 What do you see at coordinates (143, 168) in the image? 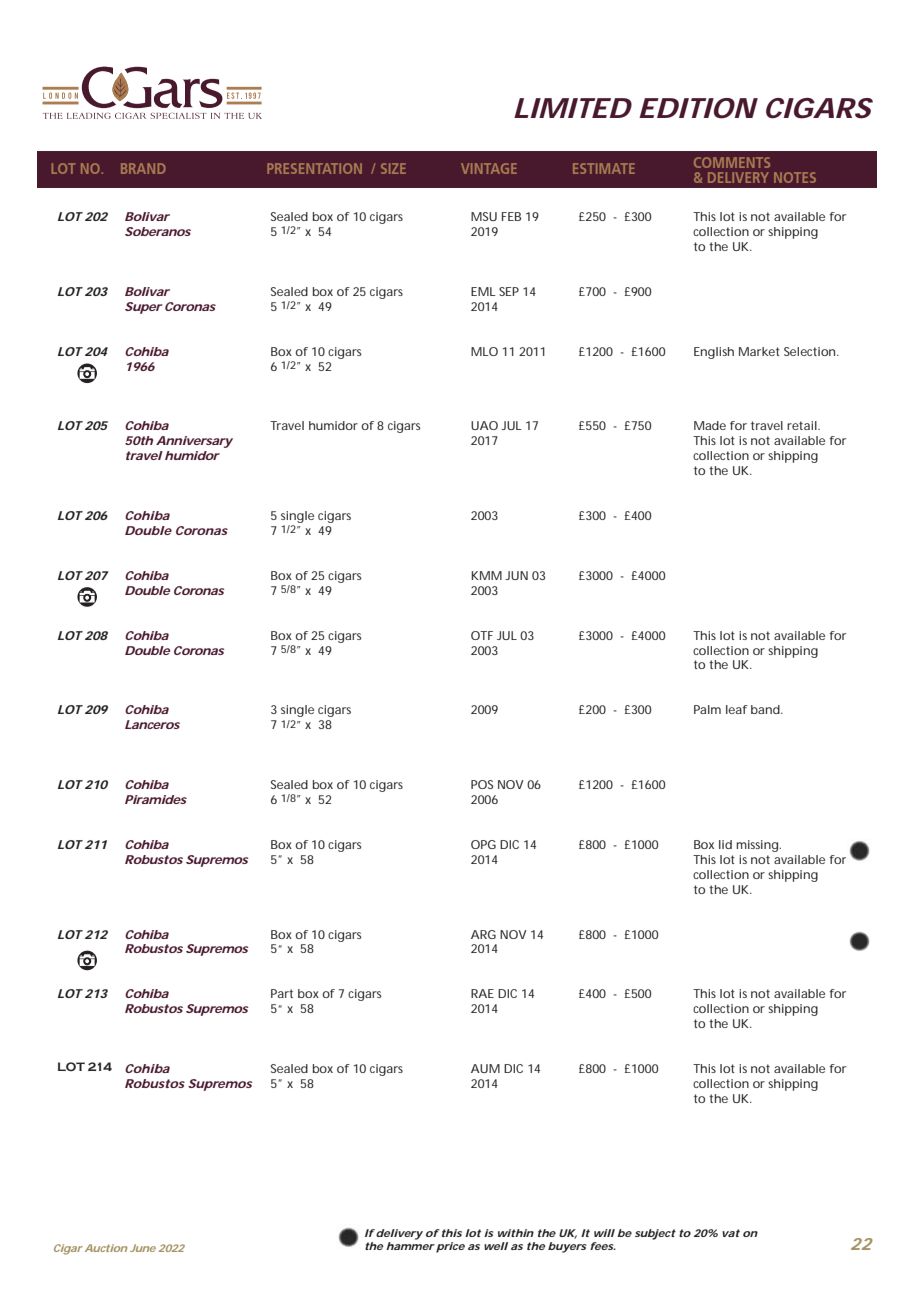
I see `BRAND` at bounding box center [143, 168].
